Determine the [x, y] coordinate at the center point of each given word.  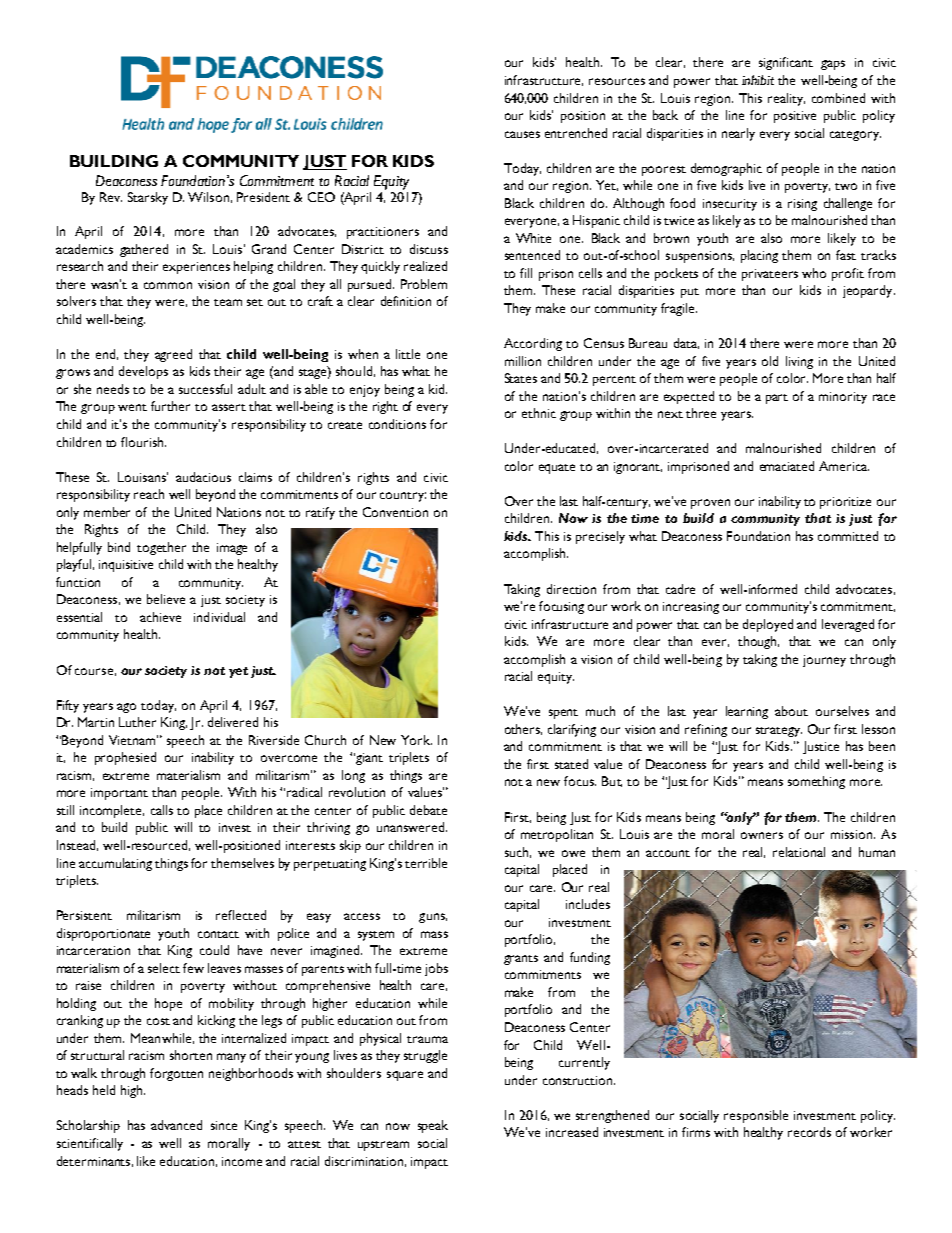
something [816, 782]
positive [795, 117]
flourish [143, 442]
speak [433, 1126]
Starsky [148, 198]
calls [162, 810]
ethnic [539, 413]
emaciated [787, 466]
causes [522, 134]
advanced [176, 1125]
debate [428, 810]
